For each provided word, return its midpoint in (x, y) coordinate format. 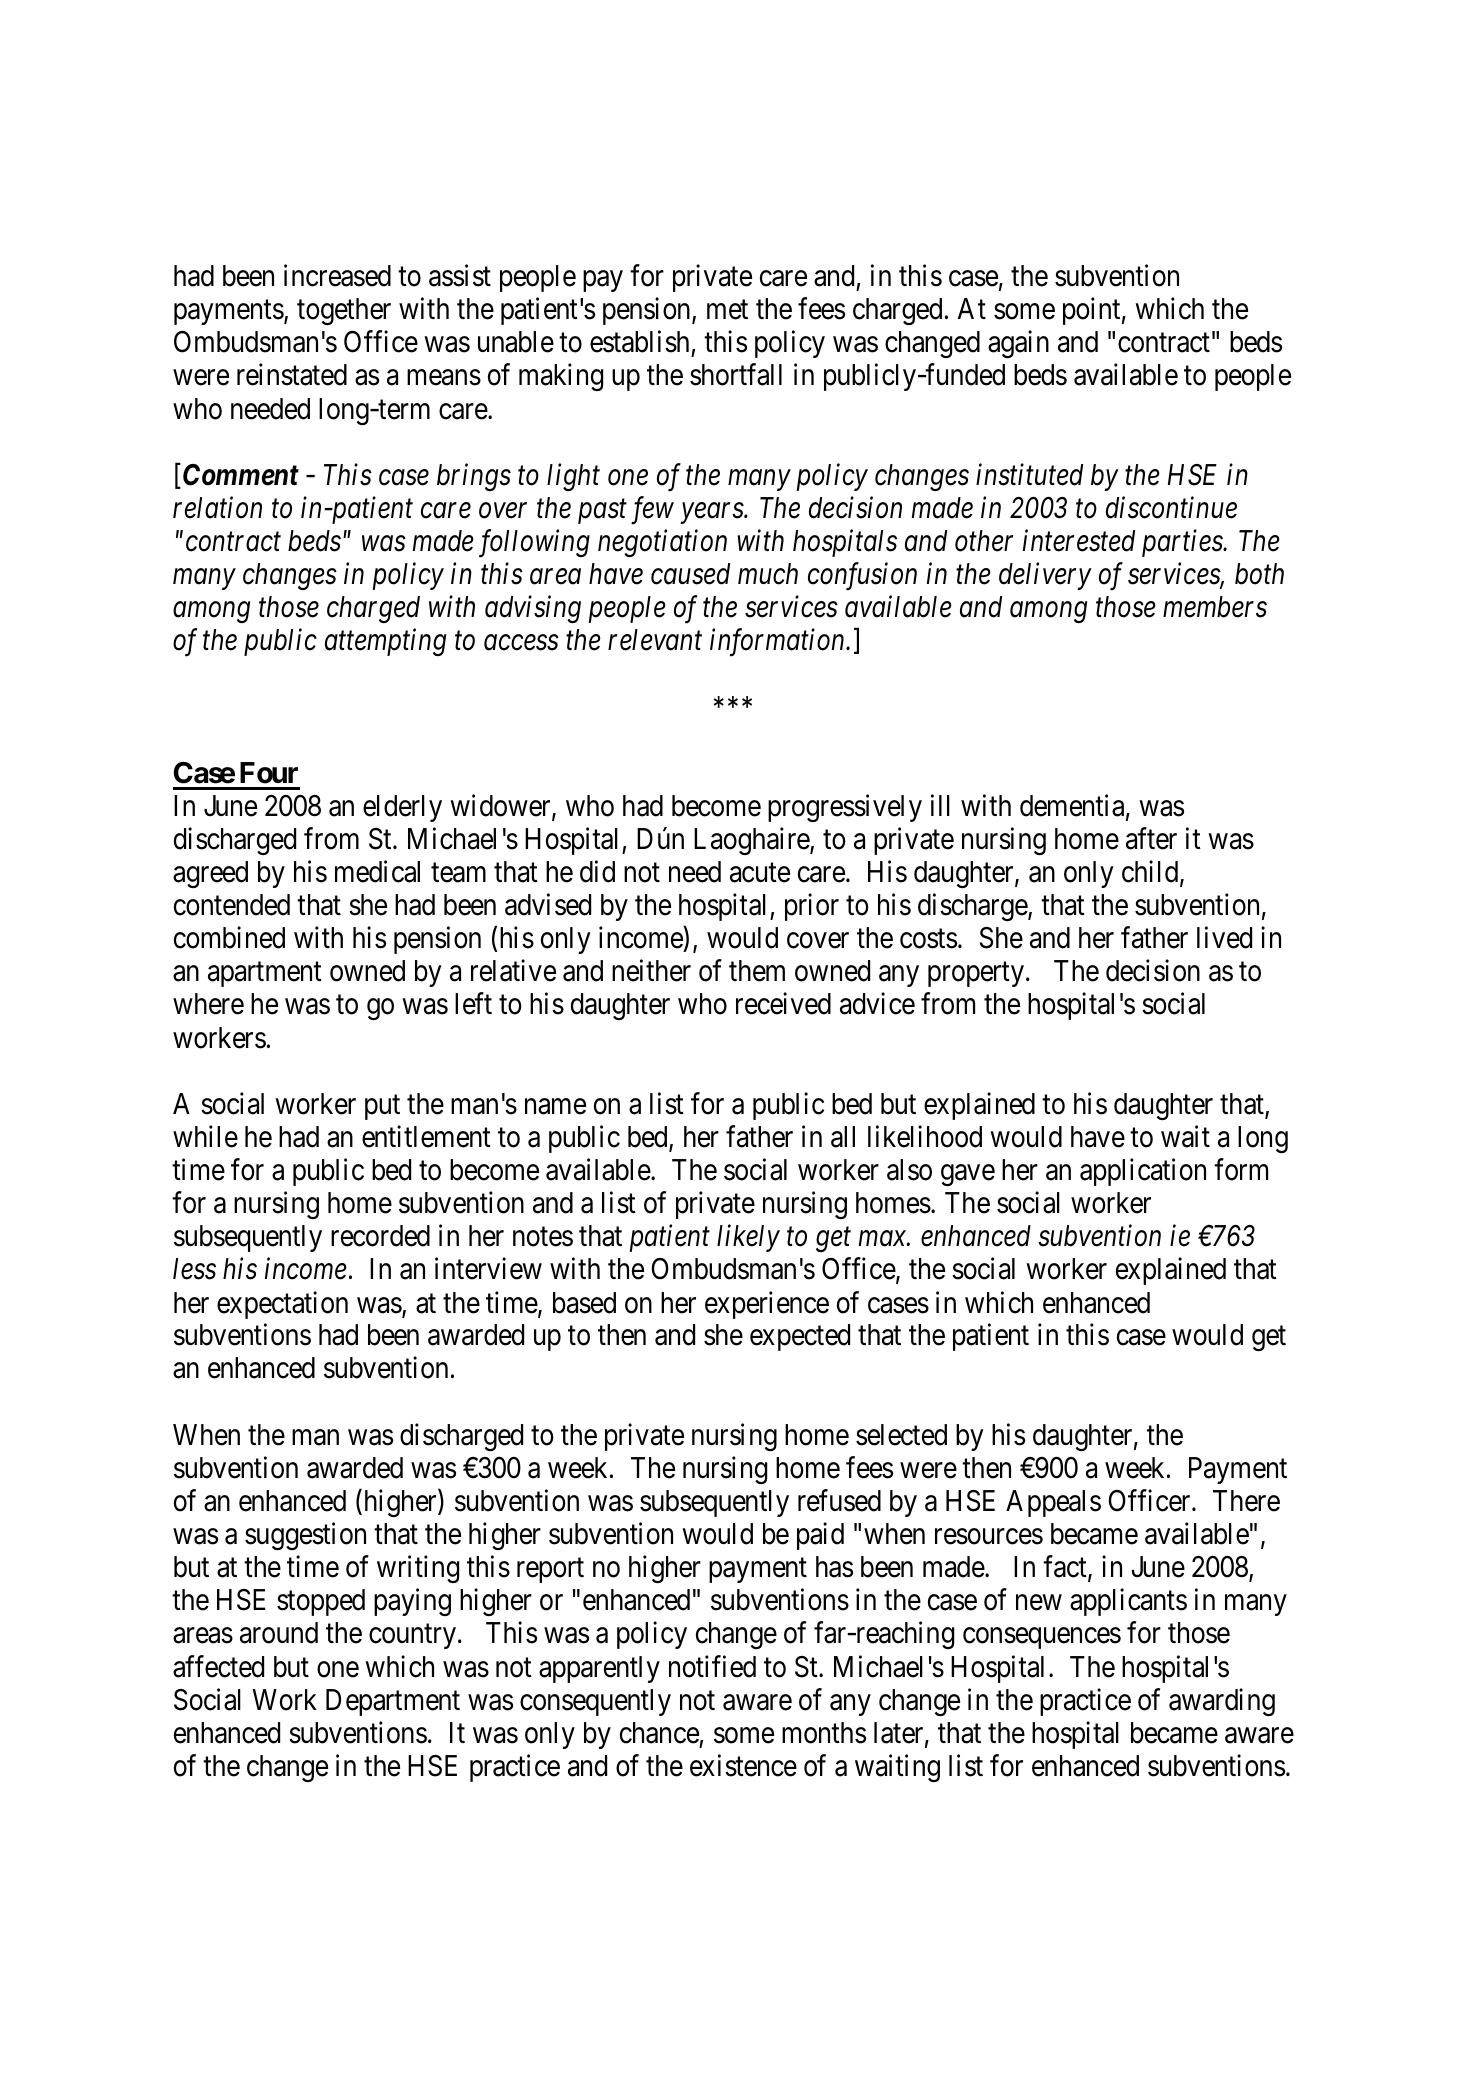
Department (393, 1702)
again (1018, 344)
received (783, 1004)
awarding (1222, 1702)
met (727, 310)
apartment (265, 975)
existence (743, 1765)
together (344, 311)
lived (1224, 938)
